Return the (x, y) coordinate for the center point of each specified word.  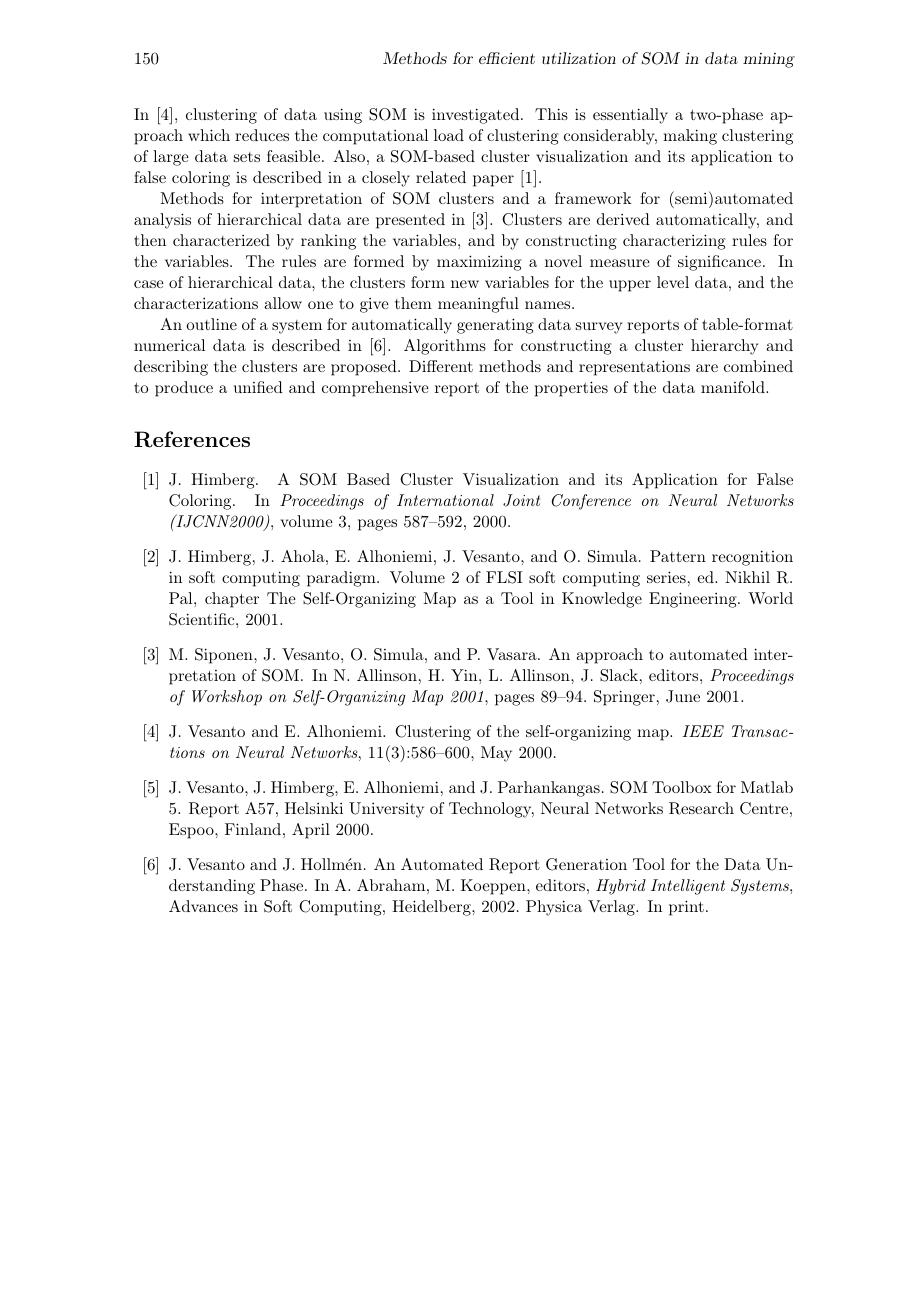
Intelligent (688, 887)
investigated (477, 116)
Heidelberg (432, 908)
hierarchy (724, 347)
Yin (465, 675)
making (690, 137)
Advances (203, 906)
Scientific (203, 619)
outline (211, 324)
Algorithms (445, 347)
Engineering (694, 600)
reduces (262, 135)
